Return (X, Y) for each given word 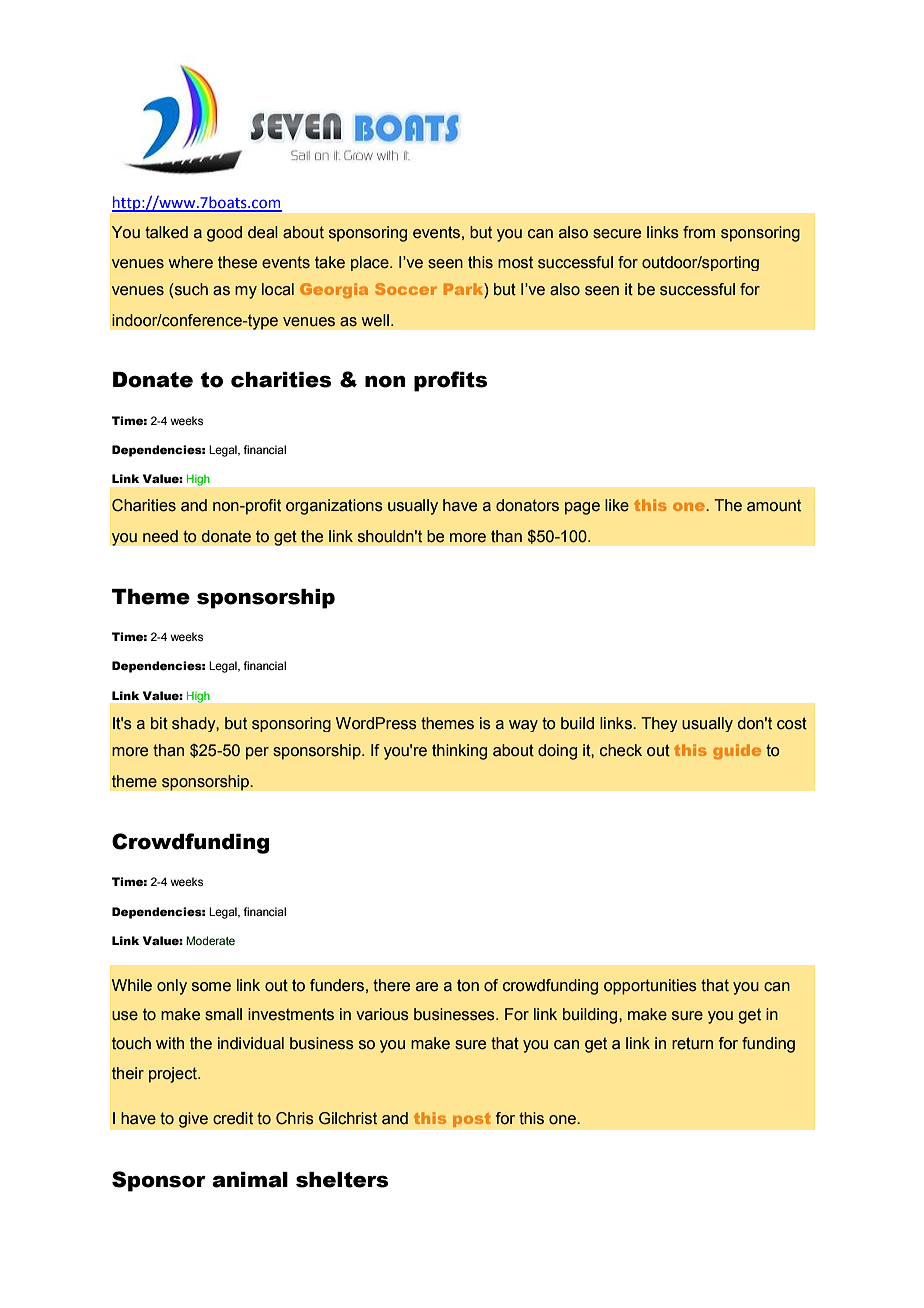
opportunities (650, 987)
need (160, 536)
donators (527, 505)
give (193, 1120)
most (515, 262)
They (659, 724)
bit (159, 723)
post (472, 1120)
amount (774, 505)
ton (468, 985)
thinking (459, 752)
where (191, 262)
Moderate (210, 940)
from (699, 232)
